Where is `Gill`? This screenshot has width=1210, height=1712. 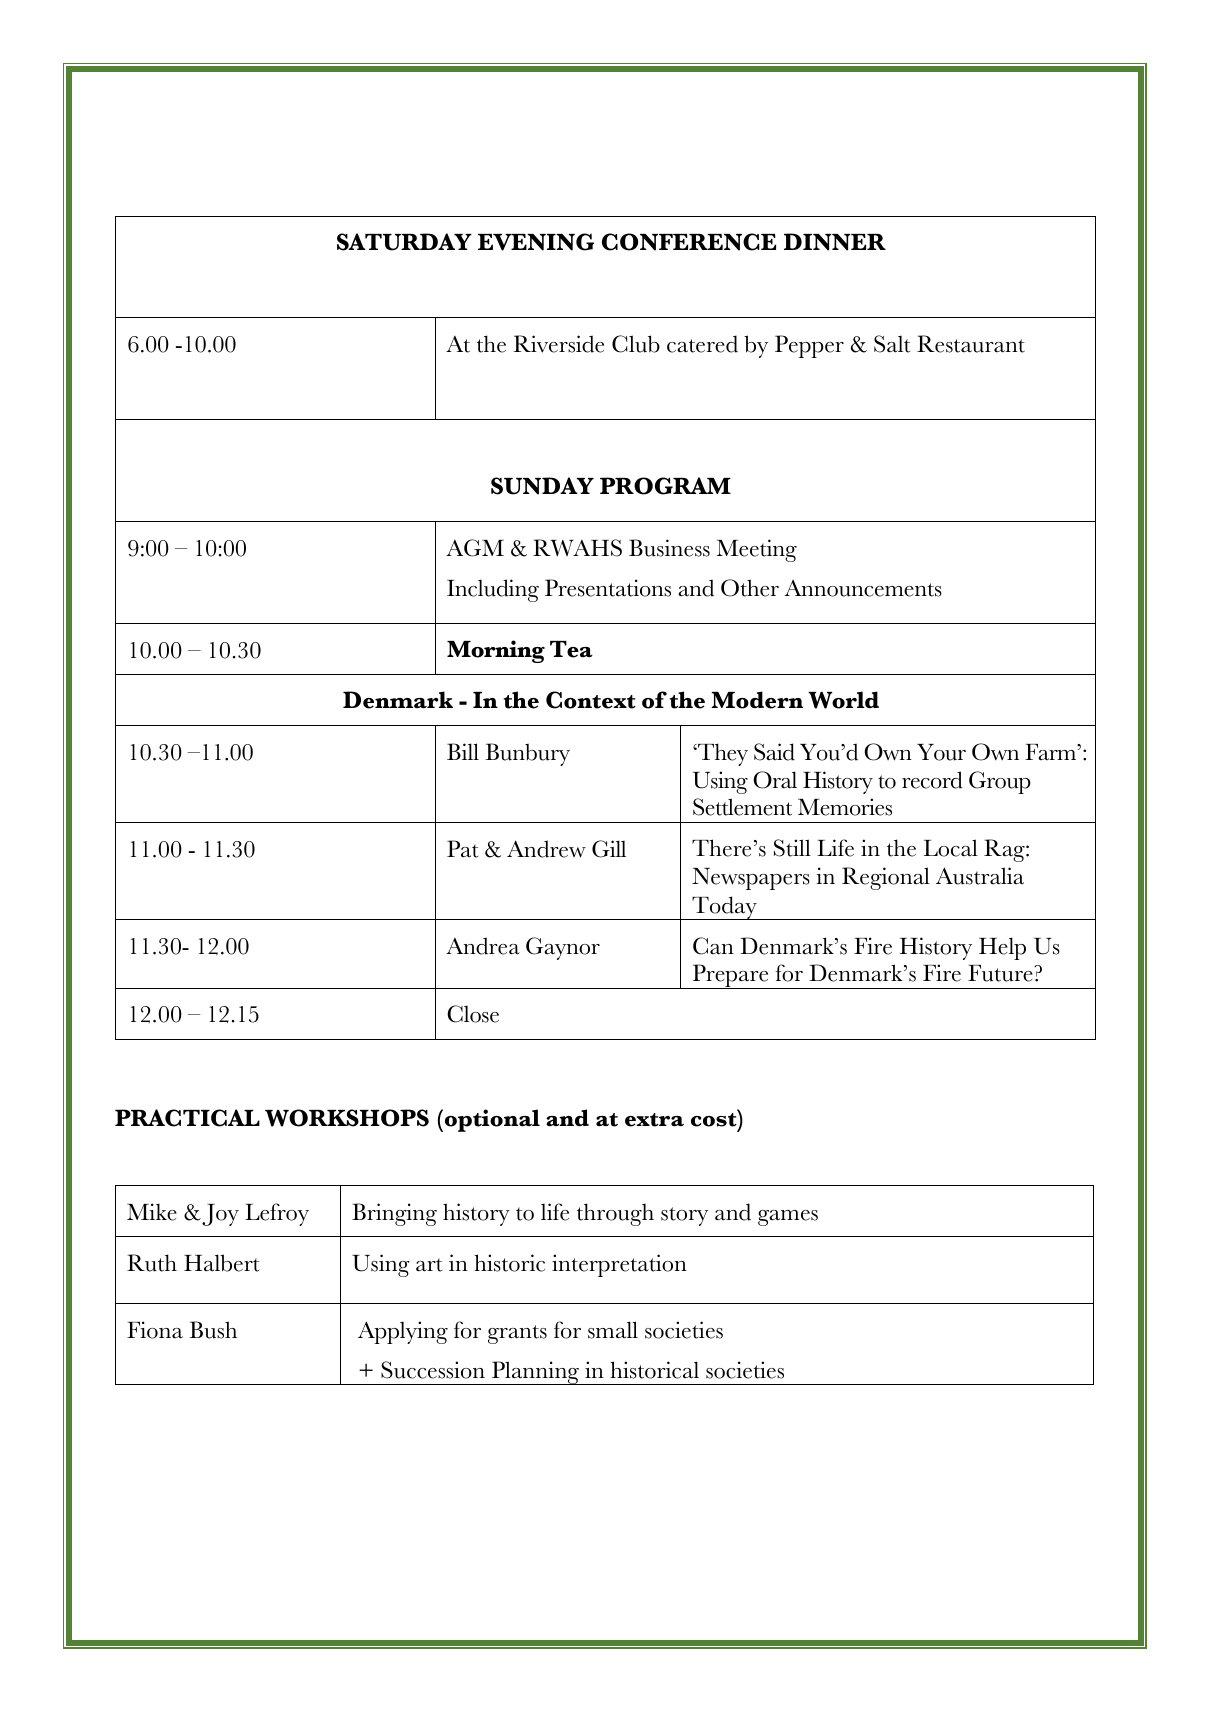 Gill is located at coordinates (609, 849).
